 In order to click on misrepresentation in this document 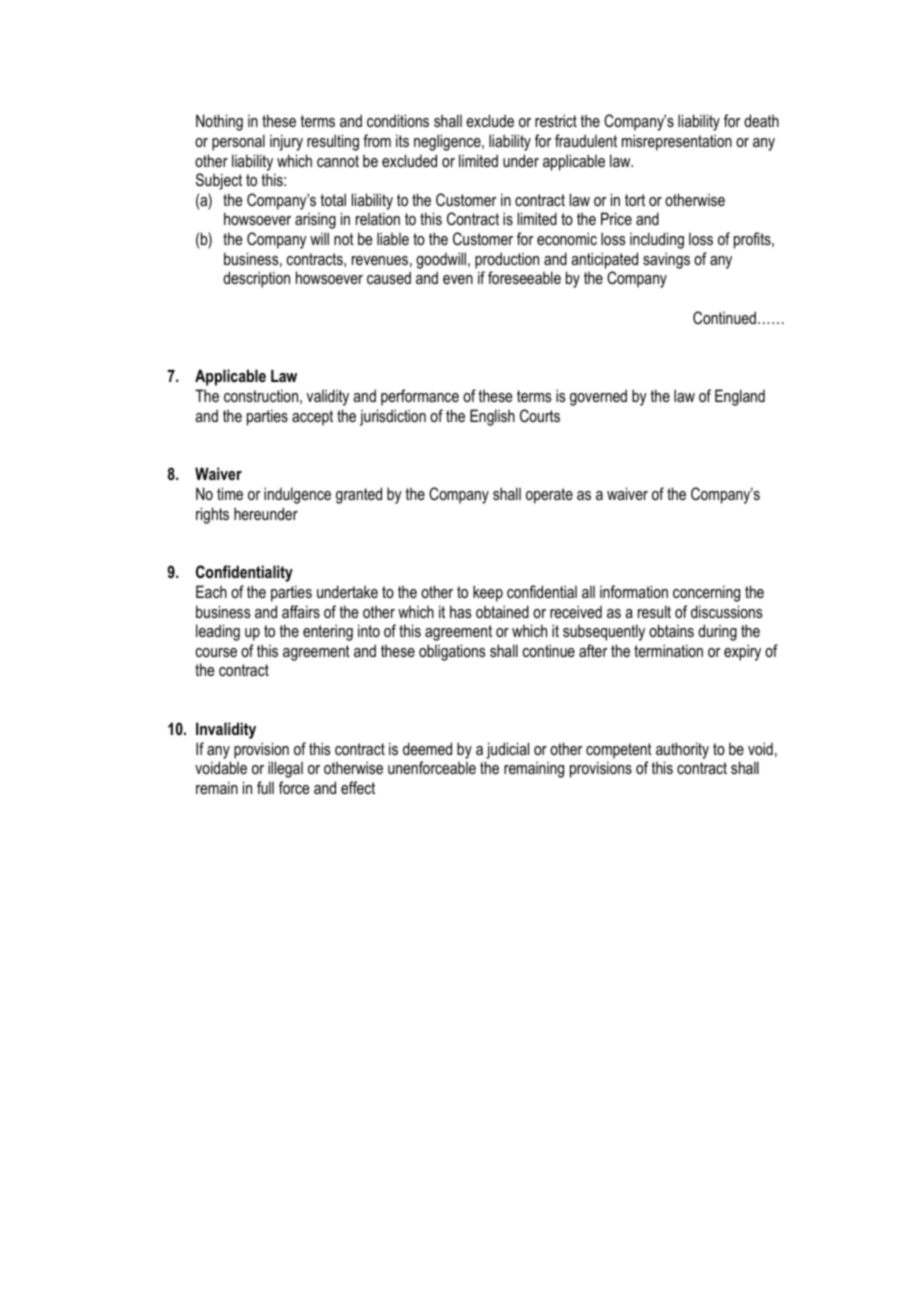, I will do `click(677, 142)`.
